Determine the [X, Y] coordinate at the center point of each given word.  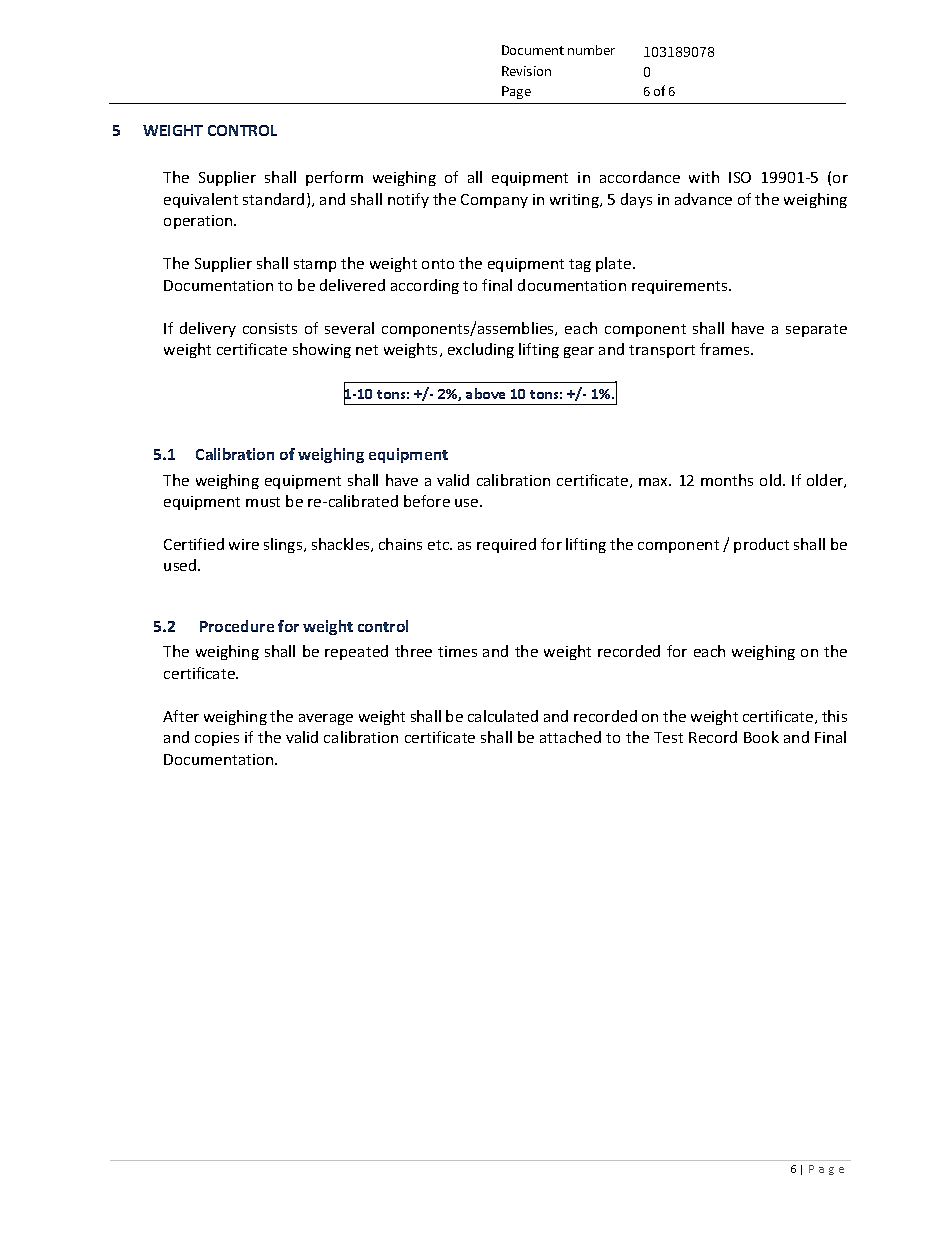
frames [726, 349]
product [761, 545]
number [591, 50]
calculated [503, 716]
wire [244, 544]
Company [494, 201]
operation [199, 222]
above [485, 393]
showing [322, 350]
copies [217, 739]
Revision [526, 71]
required [506, 545]
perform [334, 178]
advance [703, 199]
